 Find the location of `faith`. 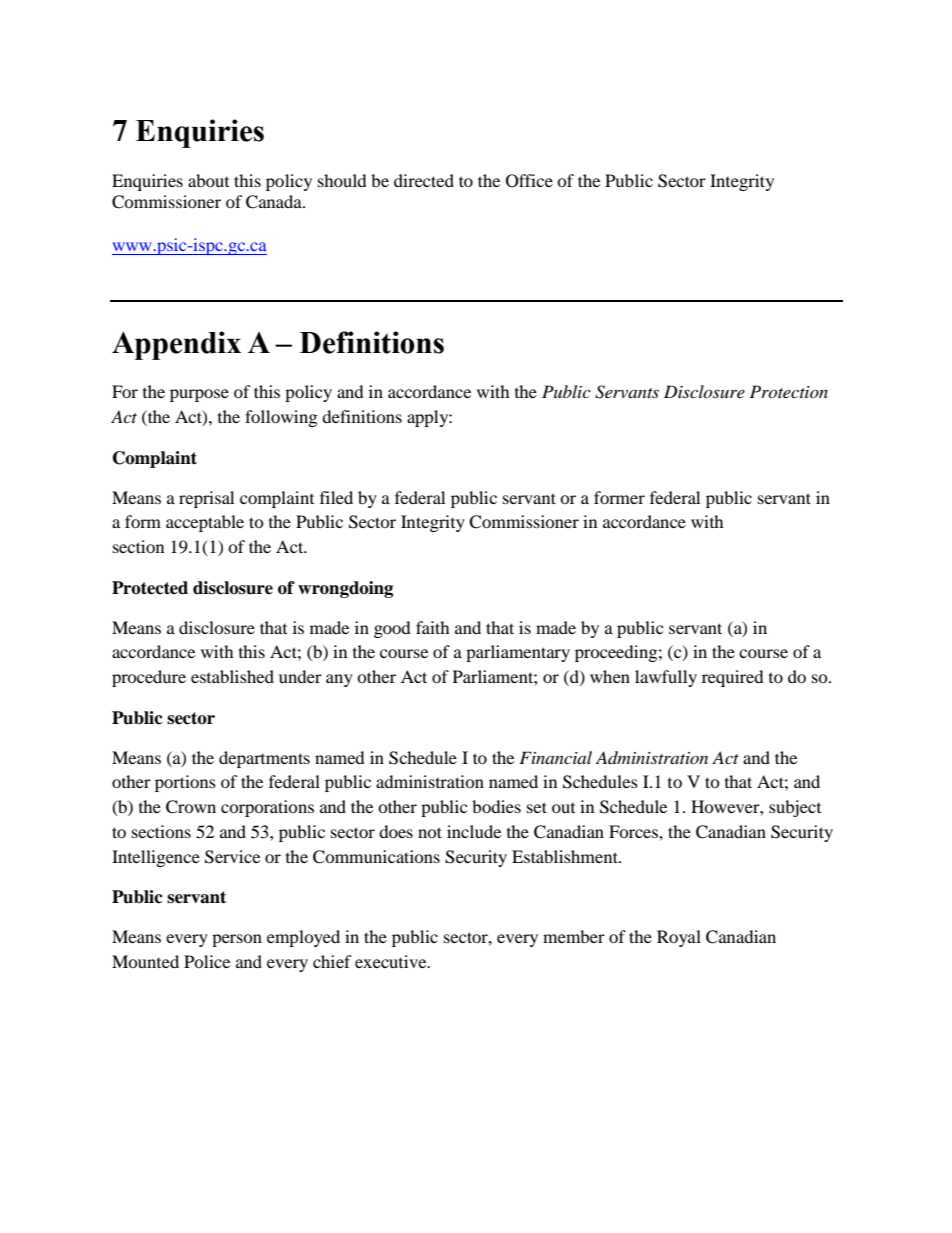

faith is located at coordinates (433, 627).
